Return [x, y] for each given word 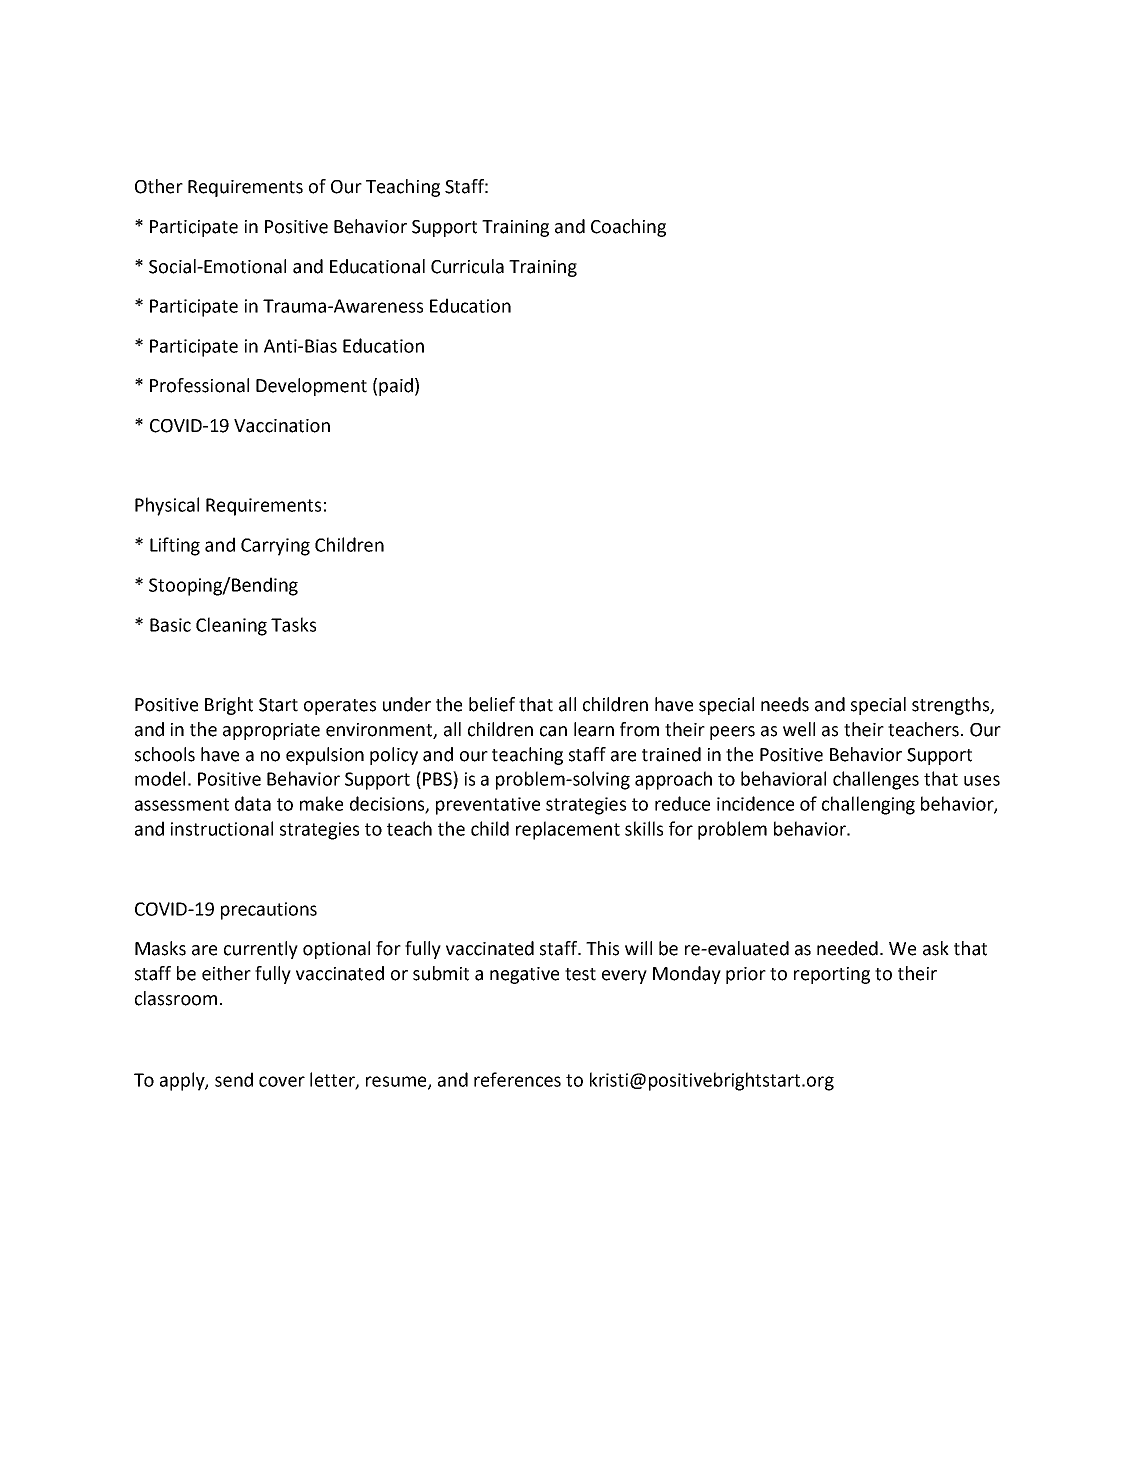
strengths [952, 706]
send [234, 1079]
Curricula [467, 266]
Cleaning [231, 626]
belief [492, 704]
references [517, 1079]
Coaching [628, 228]
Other [159, 186]
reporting [832, 975]
